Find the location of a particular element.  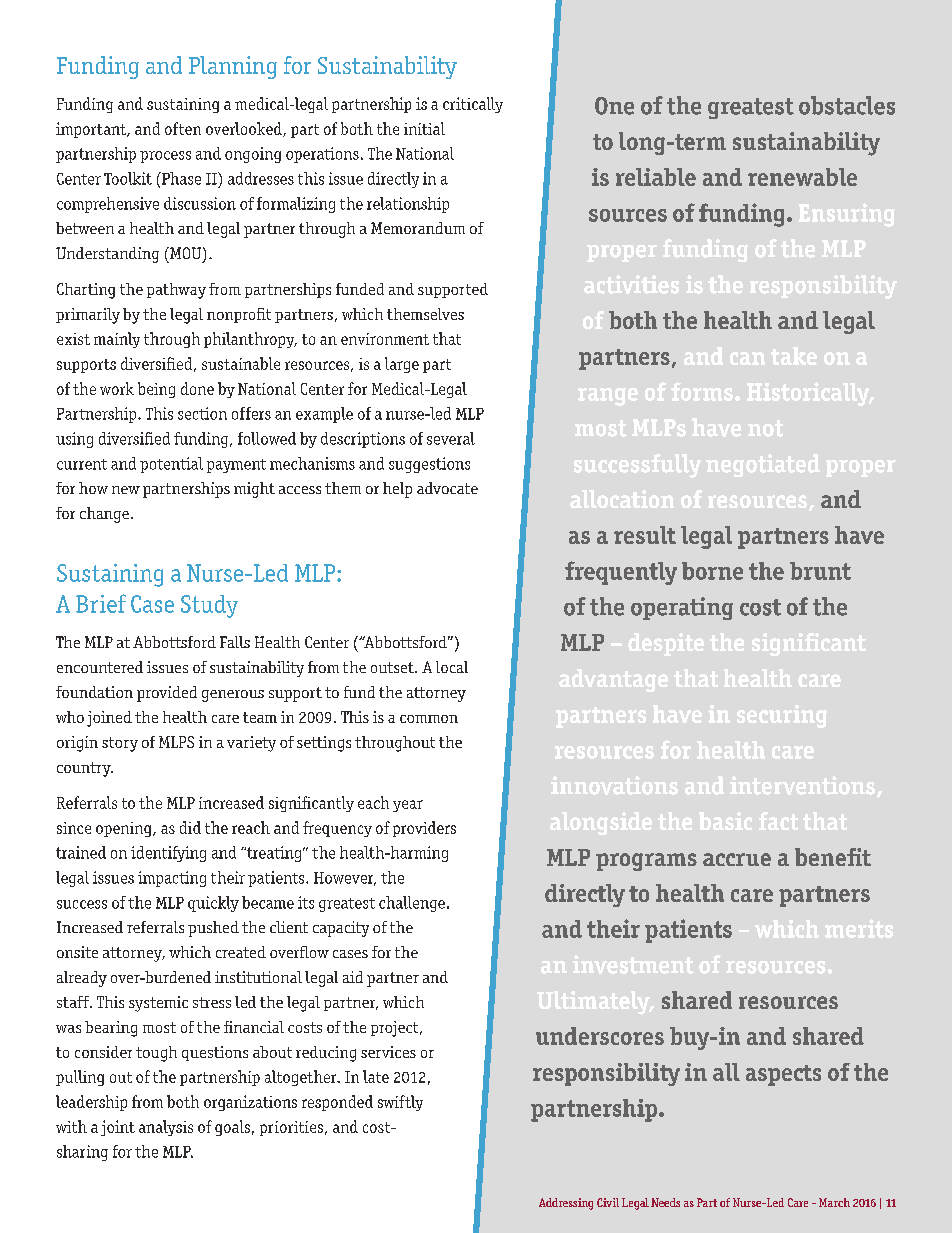

result is located at coordinates (645, 535).
